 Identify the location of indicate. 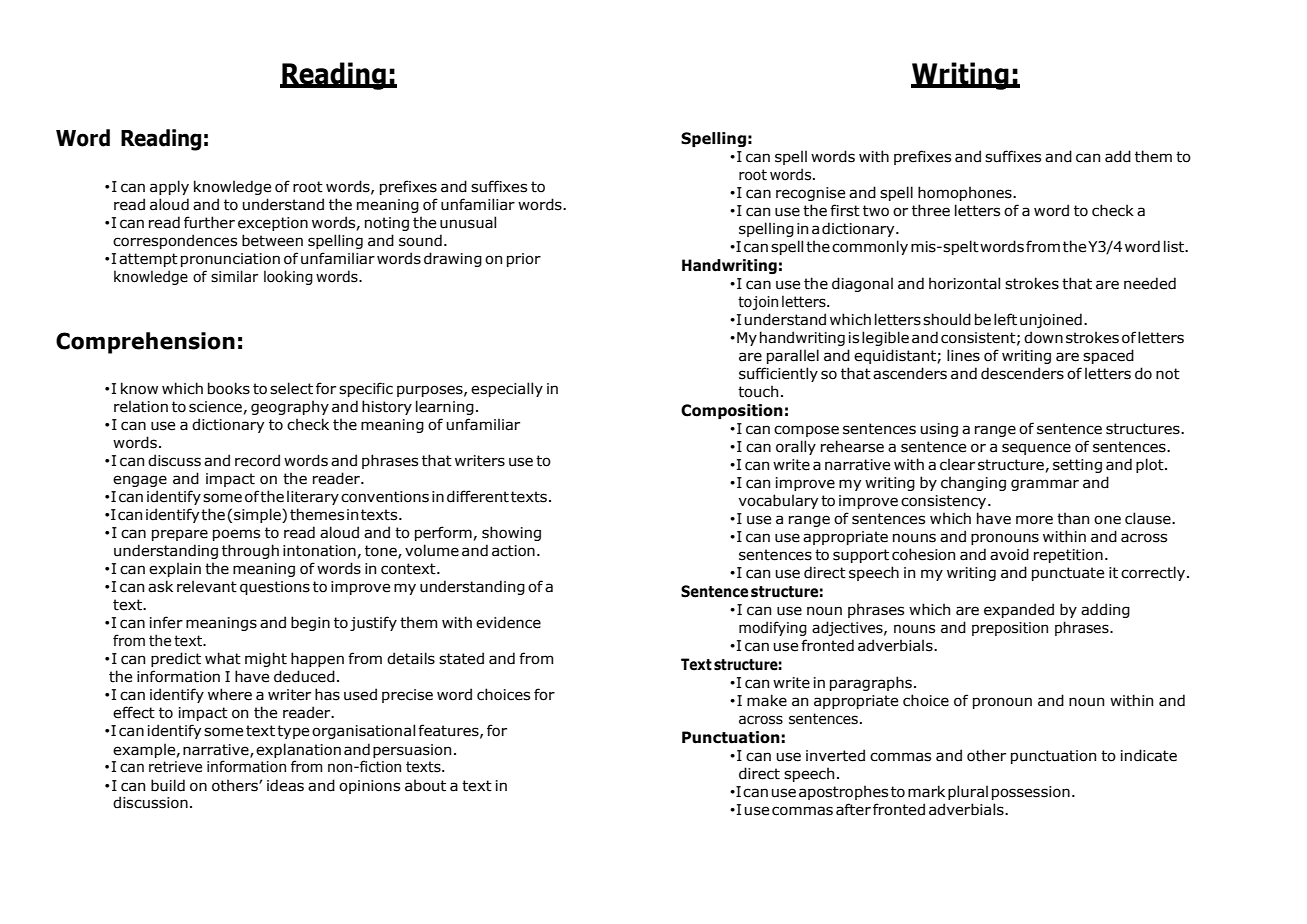
(1149, 755).
